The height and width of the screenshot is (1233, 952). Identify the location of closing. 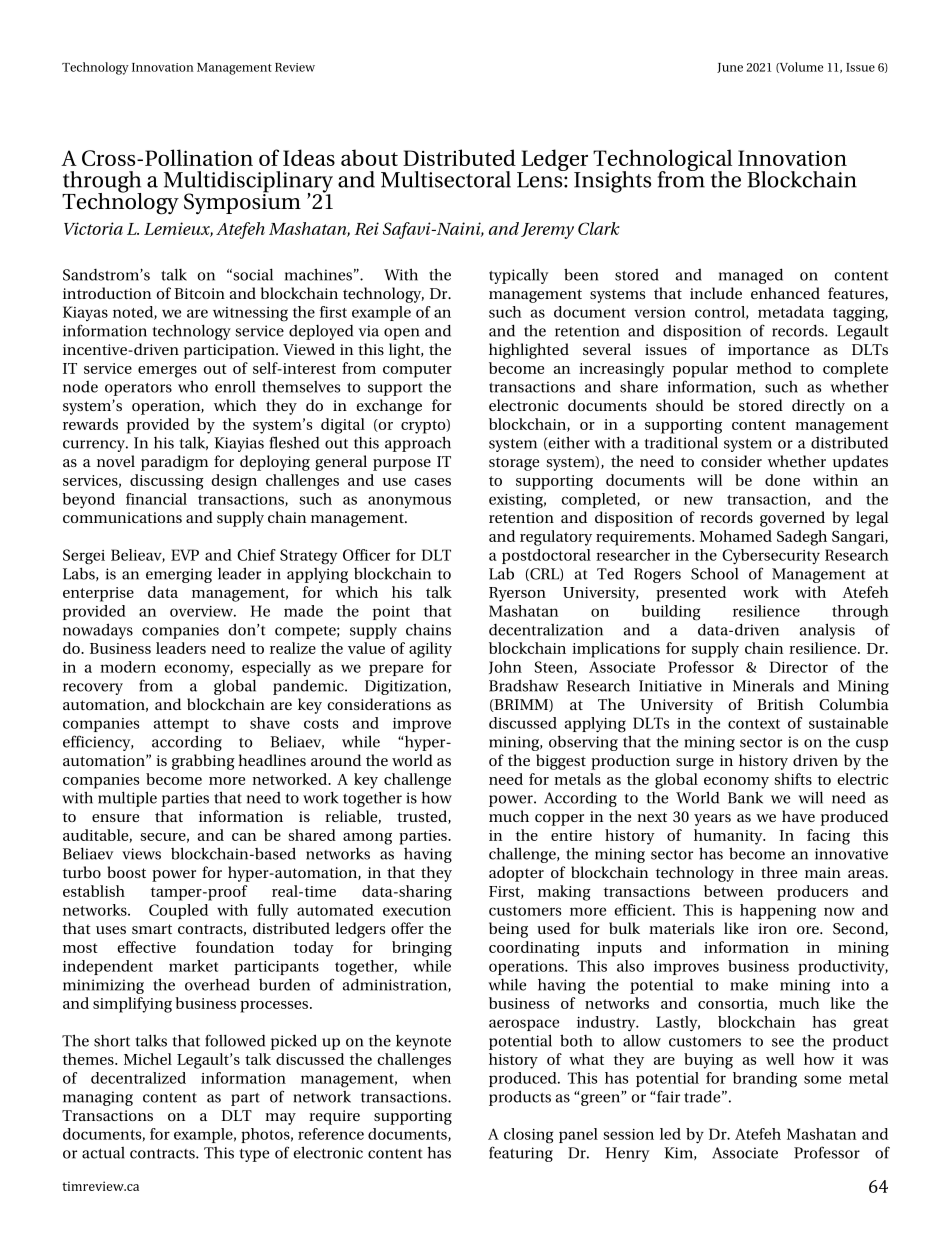
(528, 1136).
